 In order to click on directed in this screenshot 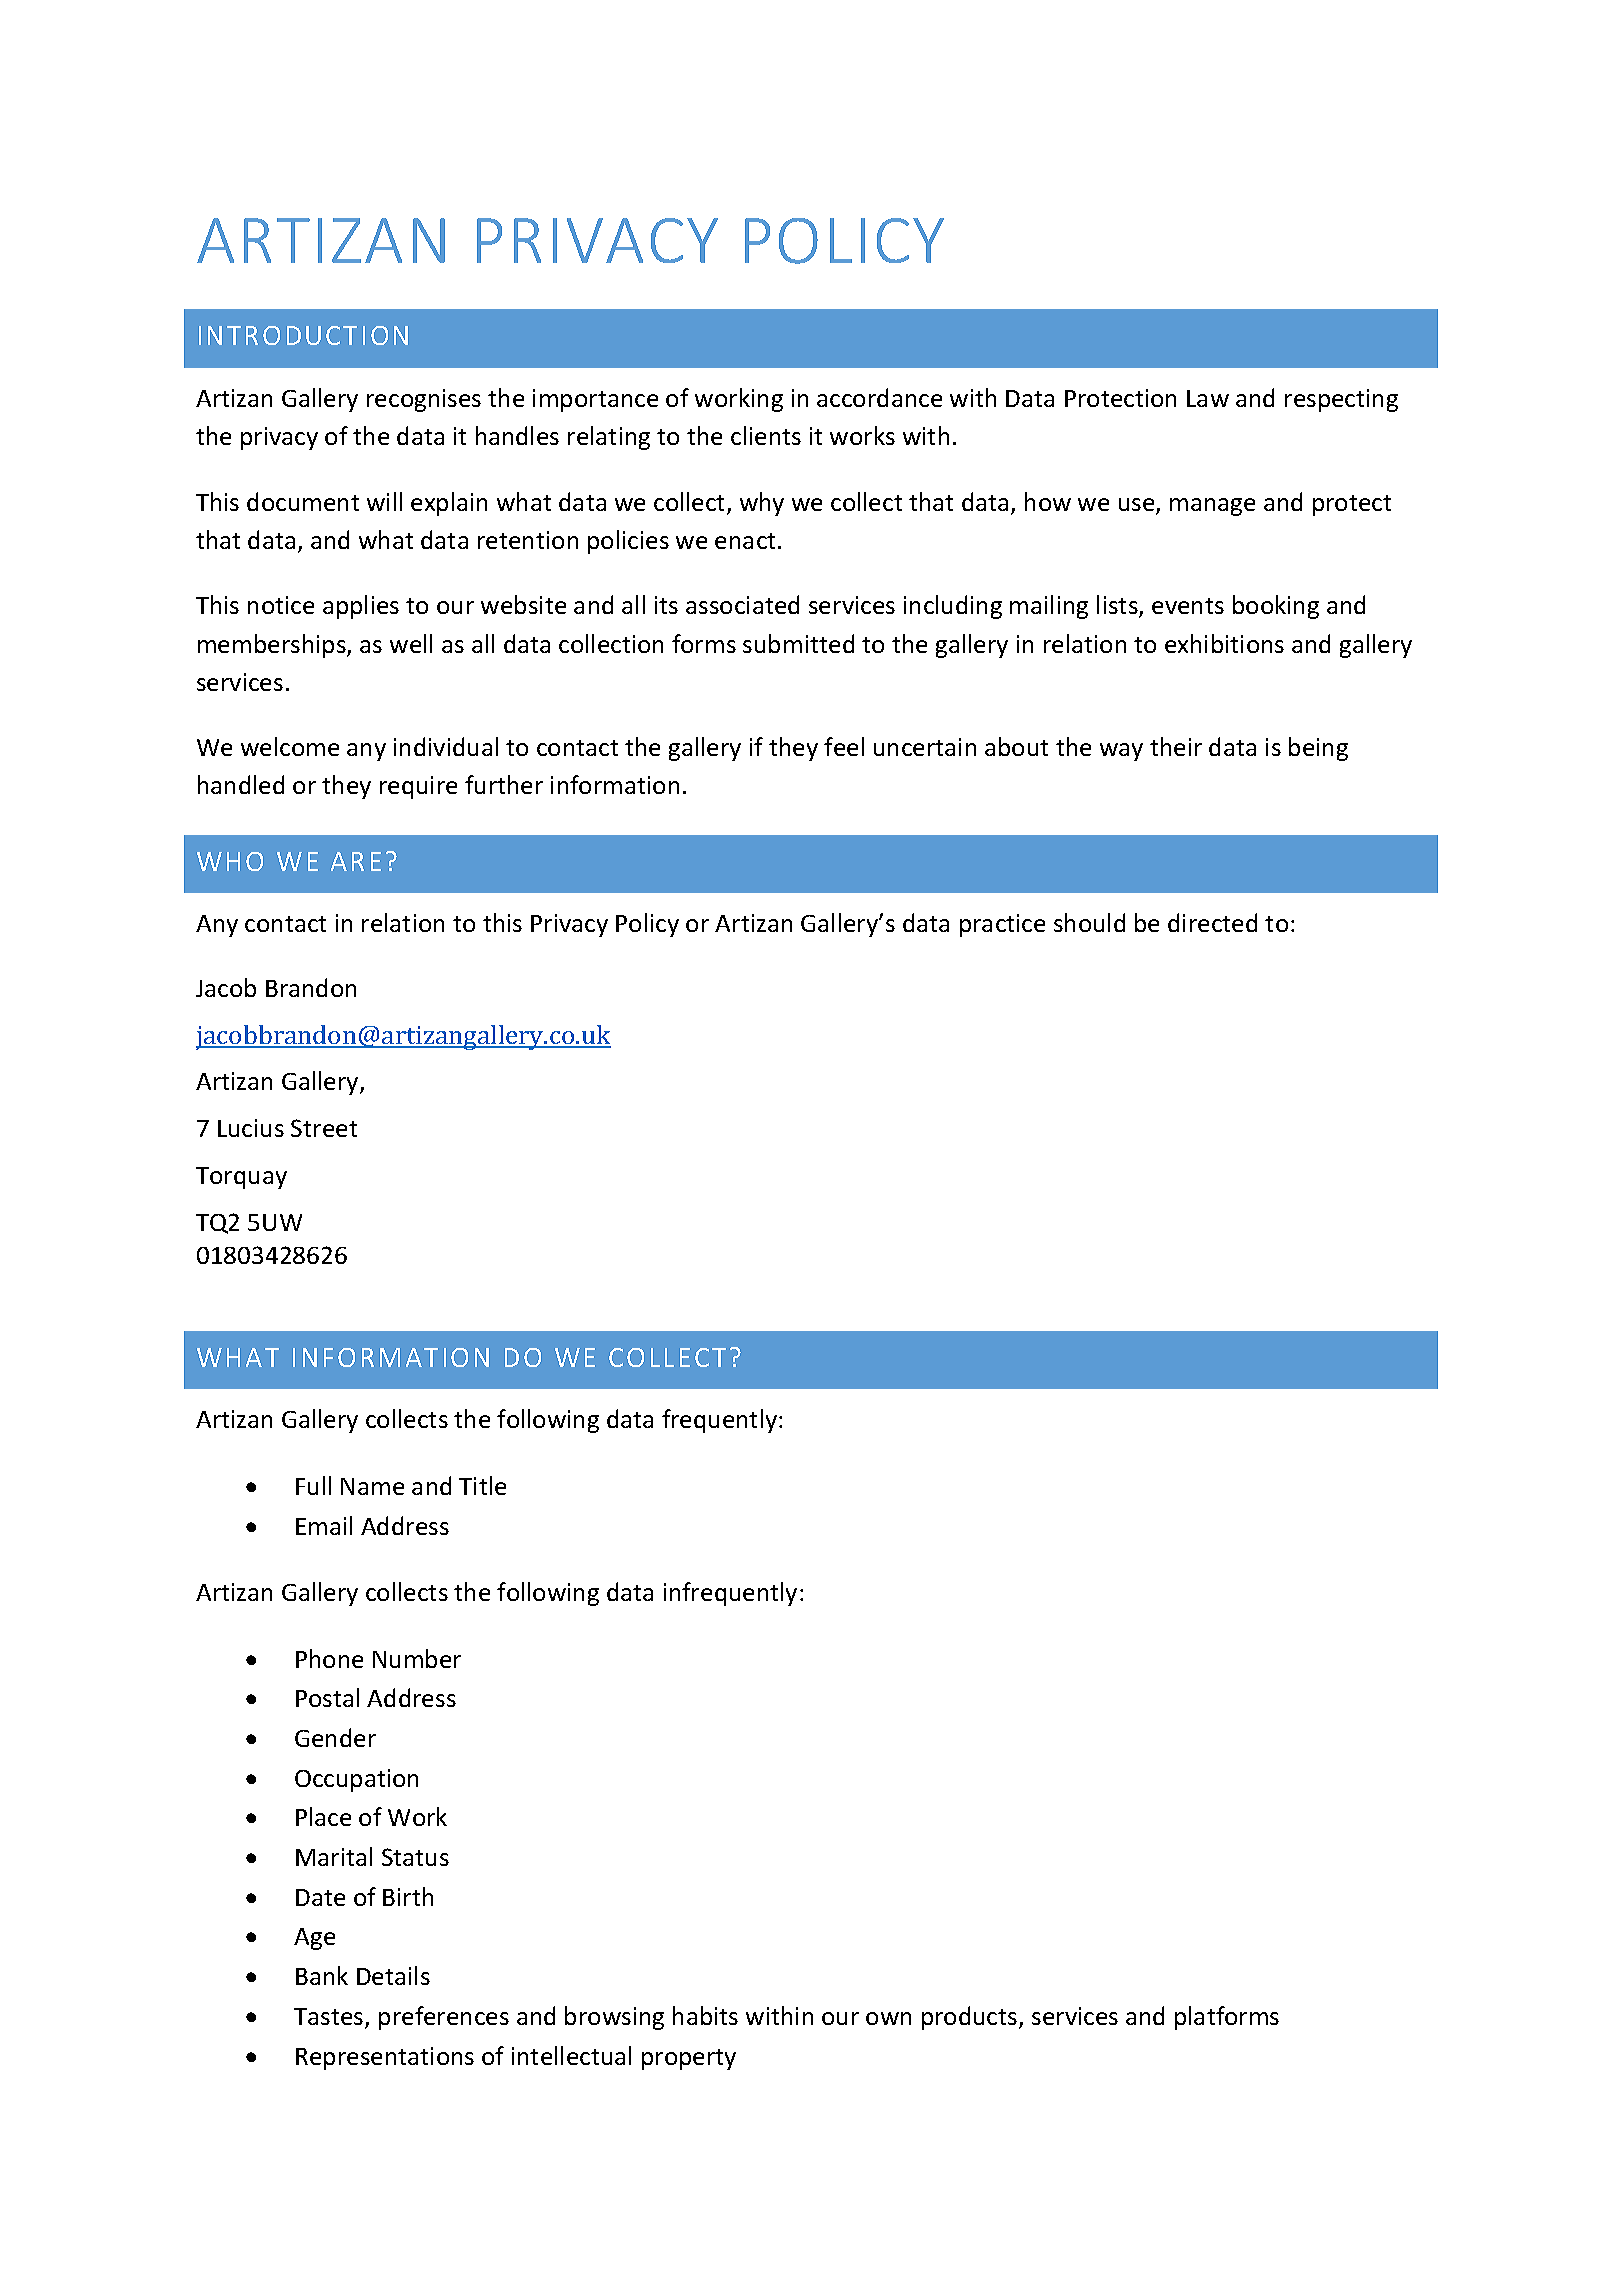, I will do `click(1212, 922)`.
